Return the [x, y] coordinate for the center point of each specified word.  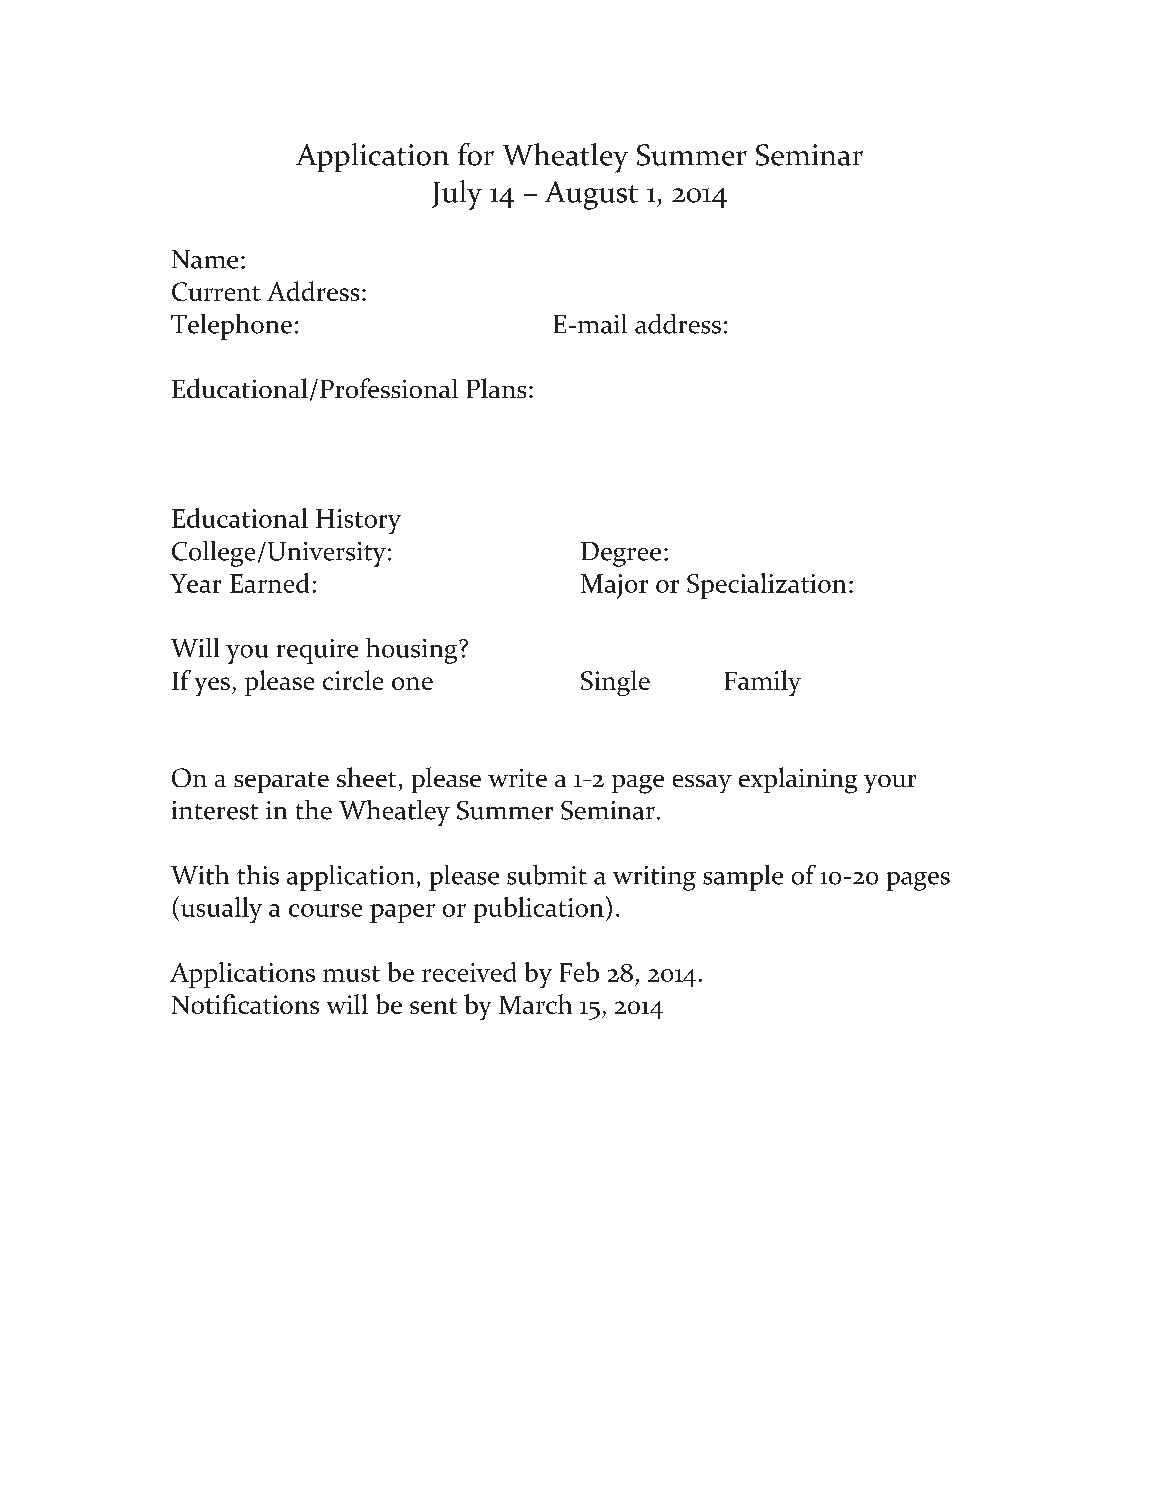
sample [743, 878]
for [476, 154]
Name [205, 259]
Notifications [245, 1004]
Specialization [766, 586]
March [535, 1004]
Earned [269, 583]
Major [614, 586]
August [591, 195]
